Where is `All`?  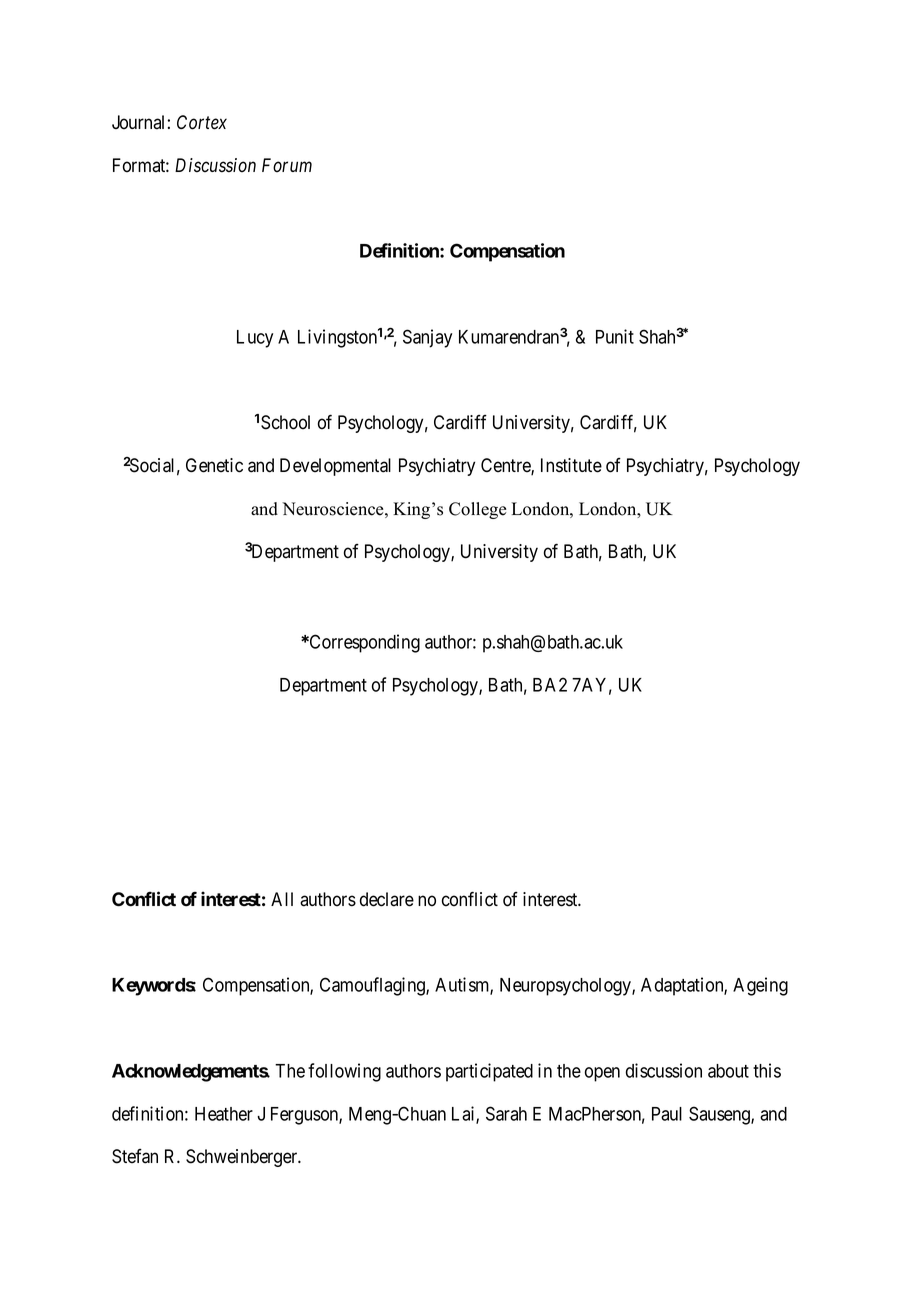 All is located at coordinates (282, 899).
